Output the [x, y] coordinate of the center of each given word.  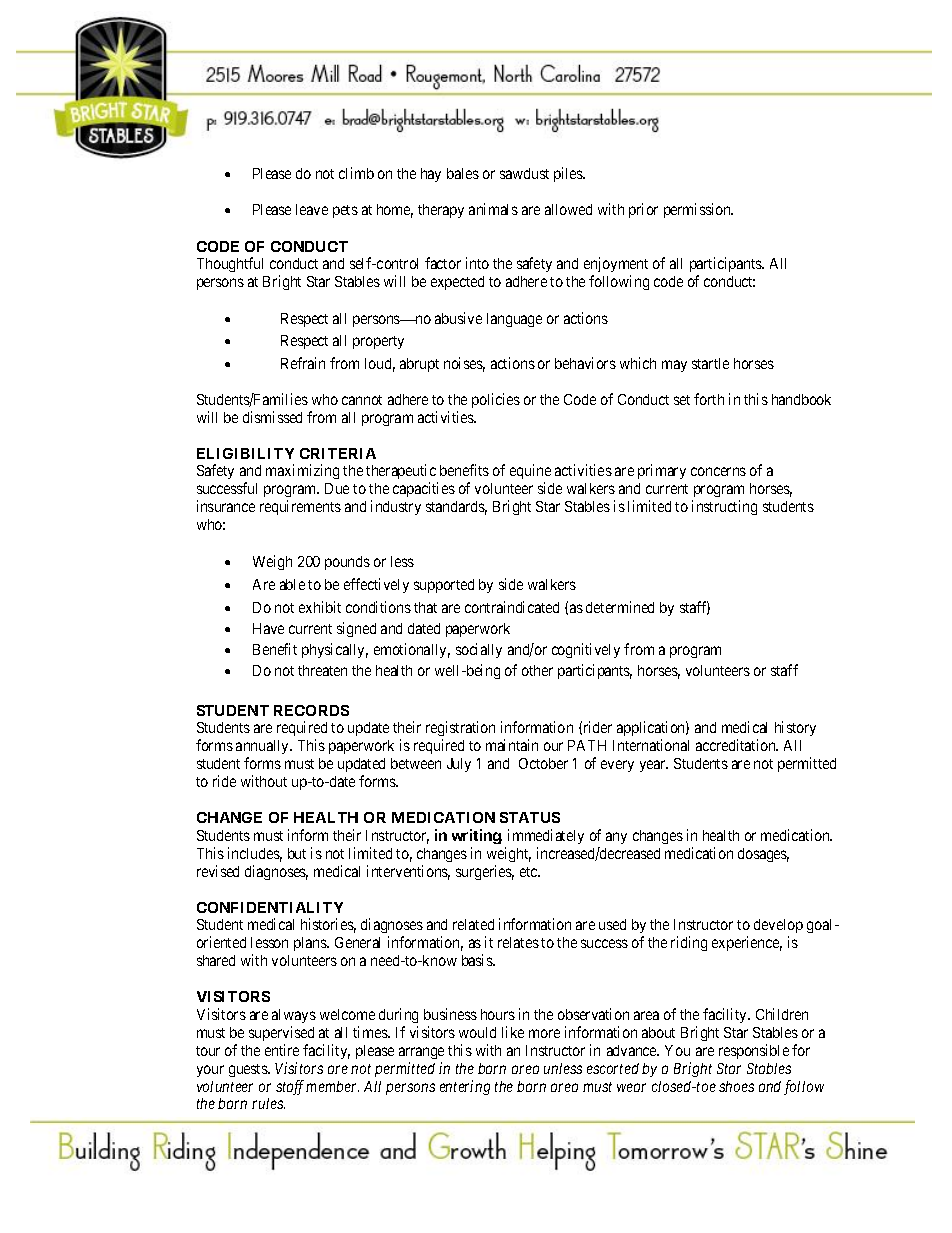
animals [493, 209]
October [543, 763]
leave [312, 209]
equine [530, 471]
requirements [300, 507]
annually [264, 749]
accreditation [737, 745]
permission [698, 210]
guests [249, 1070]
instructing [724, 507]
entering [465, 1087]
